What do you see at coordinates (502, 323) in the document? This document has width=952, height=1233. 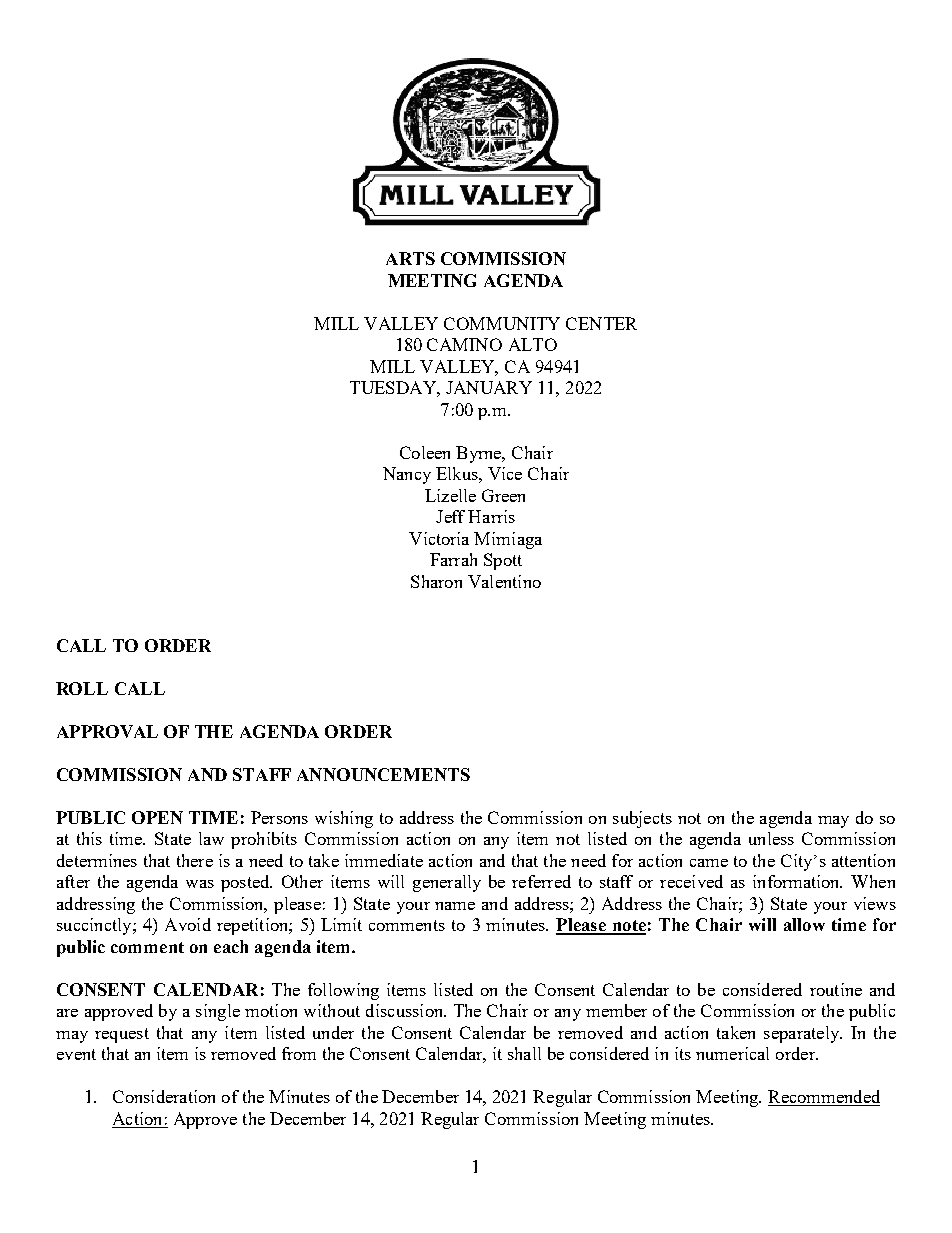 I see `COMMUNITY` at bounding box center [502, 323].
